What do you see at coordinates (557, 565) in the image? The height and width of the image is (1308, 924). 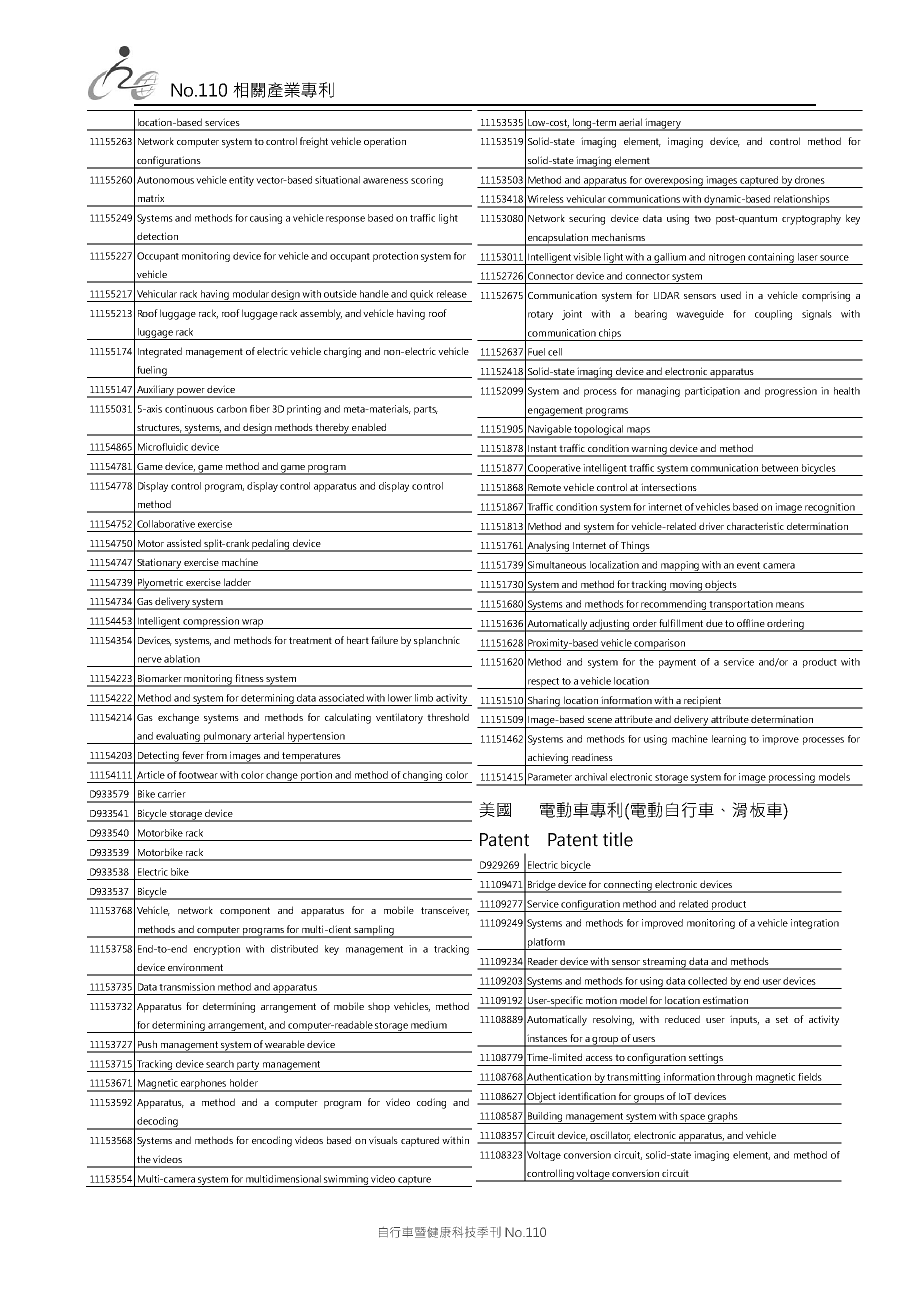 I see `Simultaneous` at bounding box center [557, 565].
